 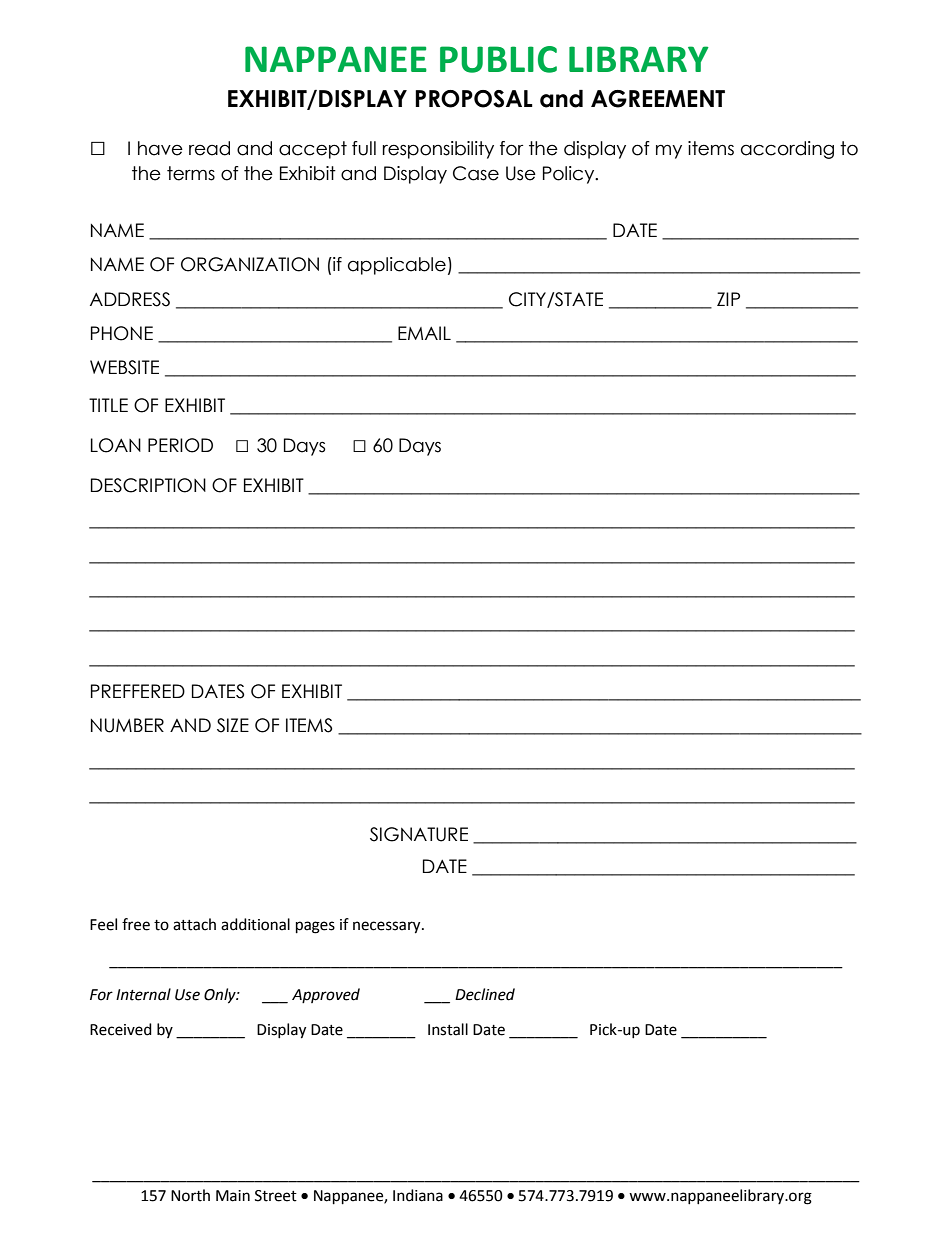 What do you see at coordinates (474, 99) in the screenshot?
I see `PROPOSAL` at bounding box center [474, 99].
